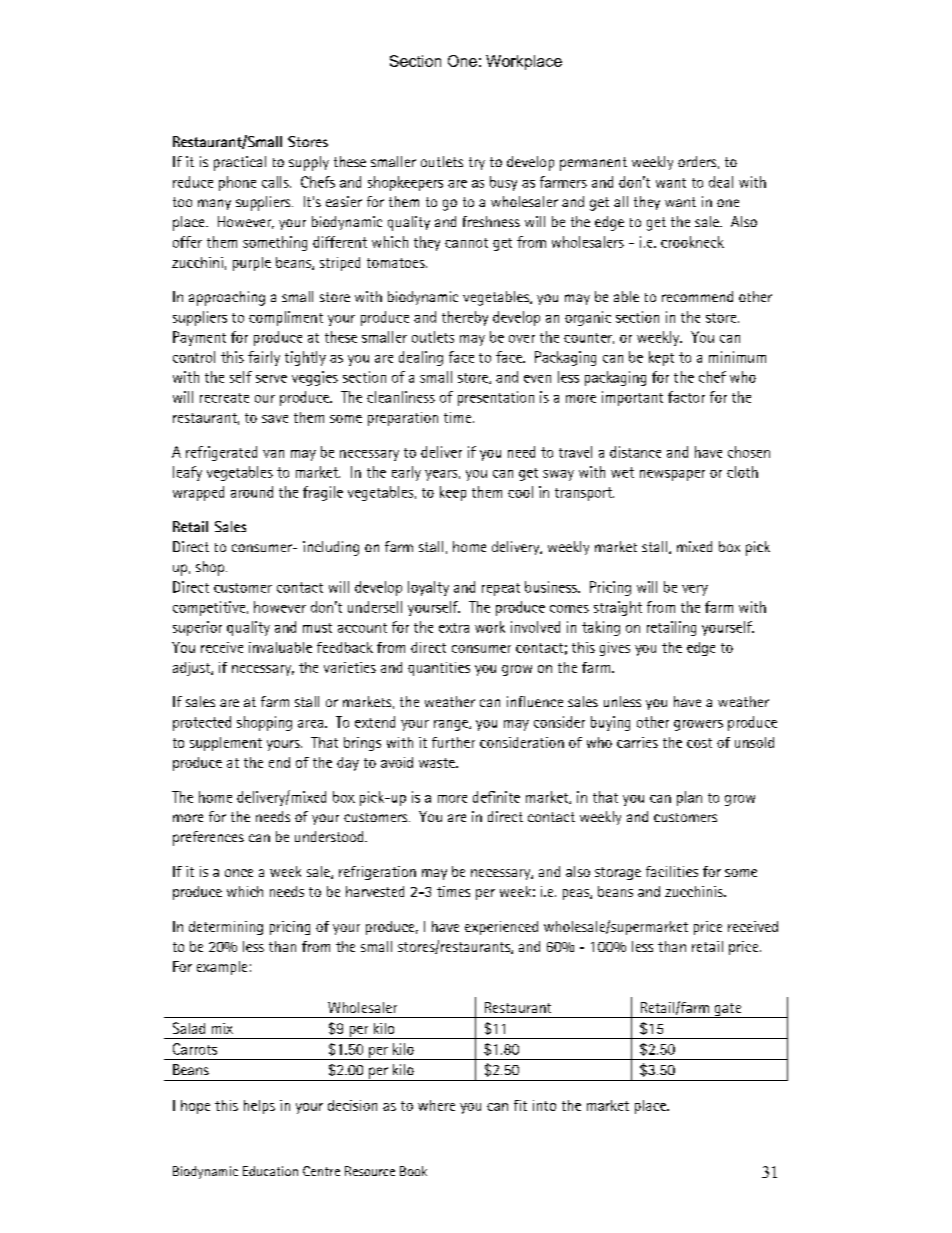 The height and width of the document is (1233, 952). Describe the element at coordinates (239, 873) in the document. I see `once` at that location.
